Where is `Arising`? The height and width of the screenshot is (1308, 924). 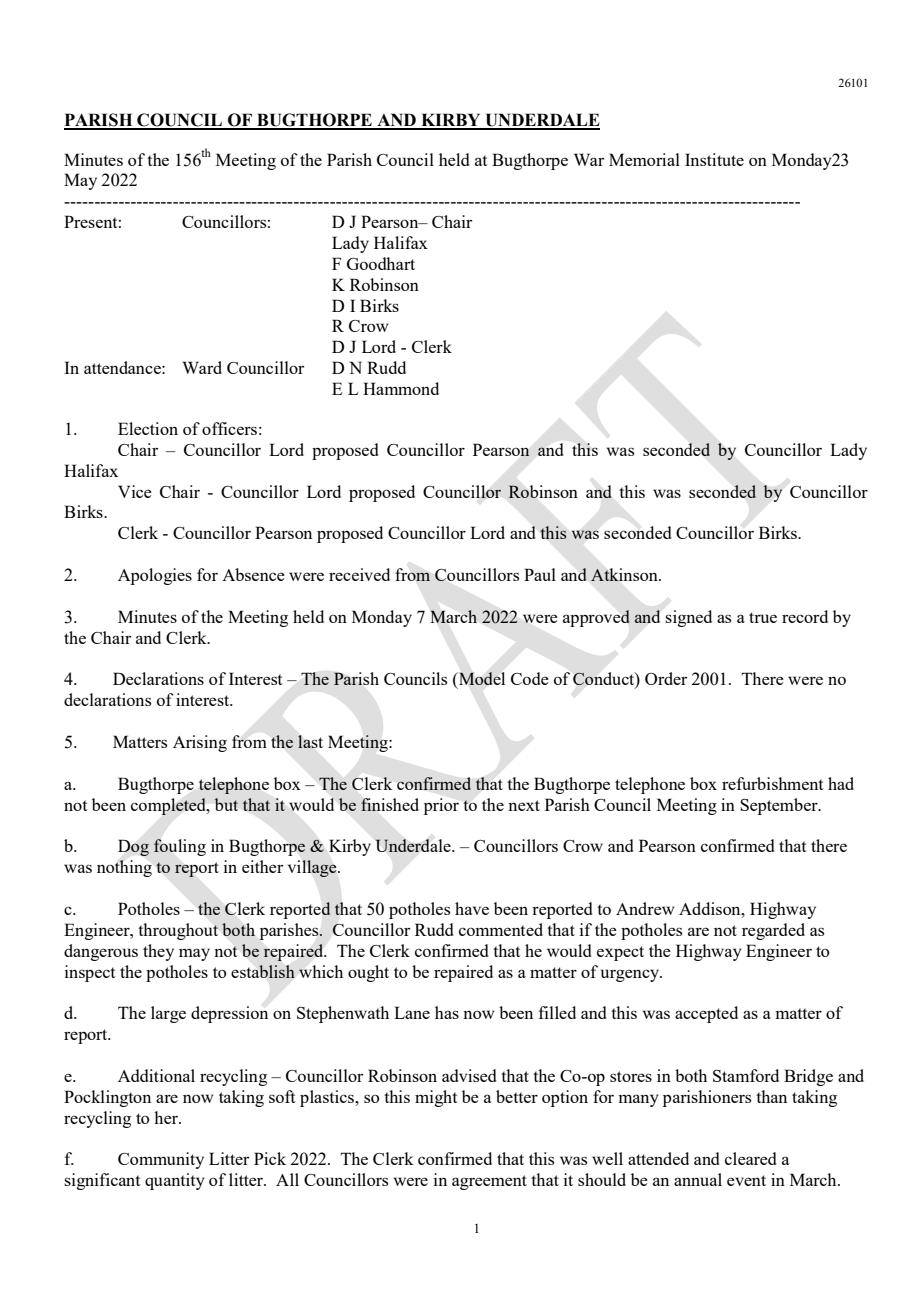 Arising is located at coordinates (200, 743).
